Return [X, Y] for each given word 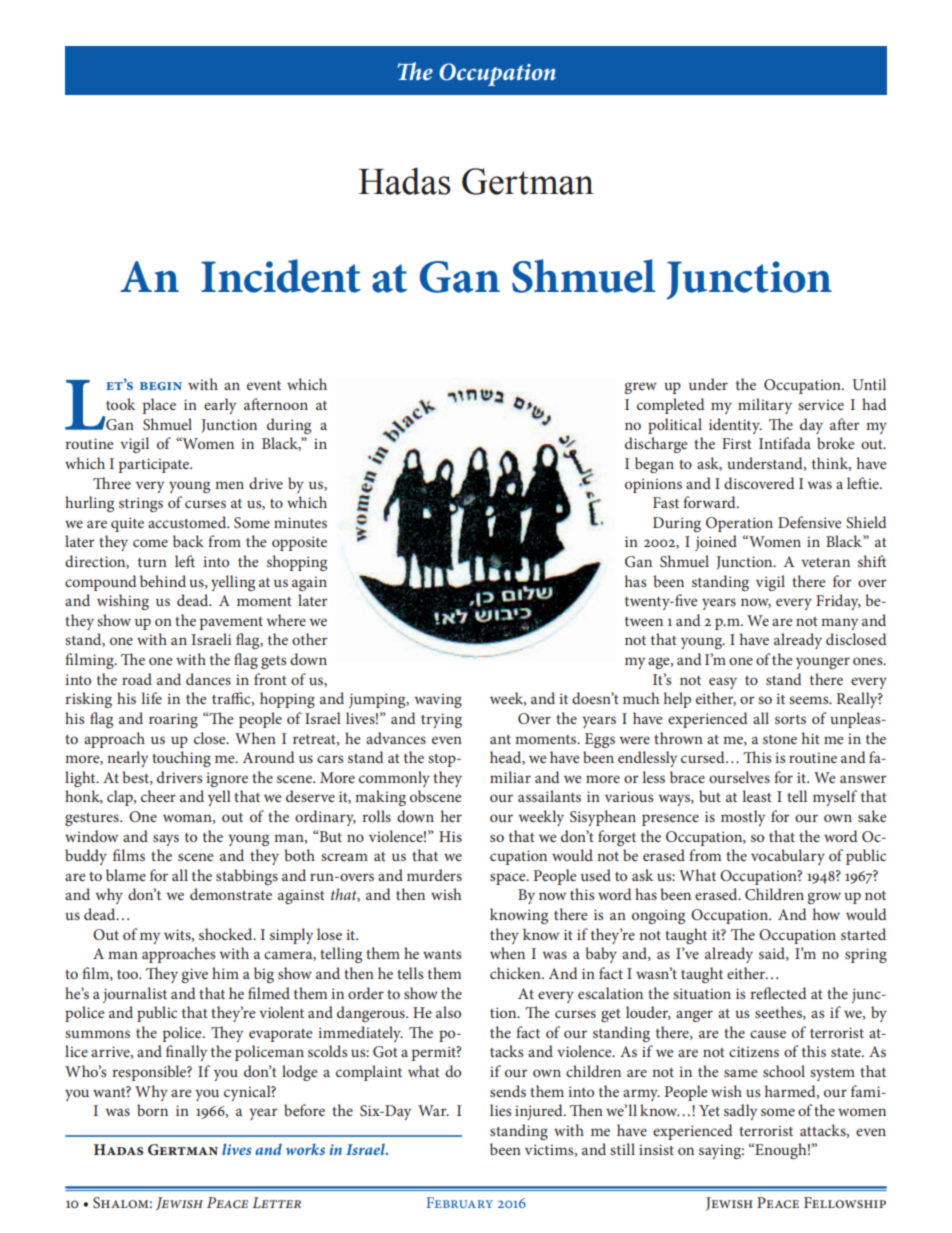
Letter [276, 1202]
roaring [173, 720]
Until [869, 384]
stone [780, 739]
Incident [281, 276]
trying [441, 720]
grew [640, 388]
